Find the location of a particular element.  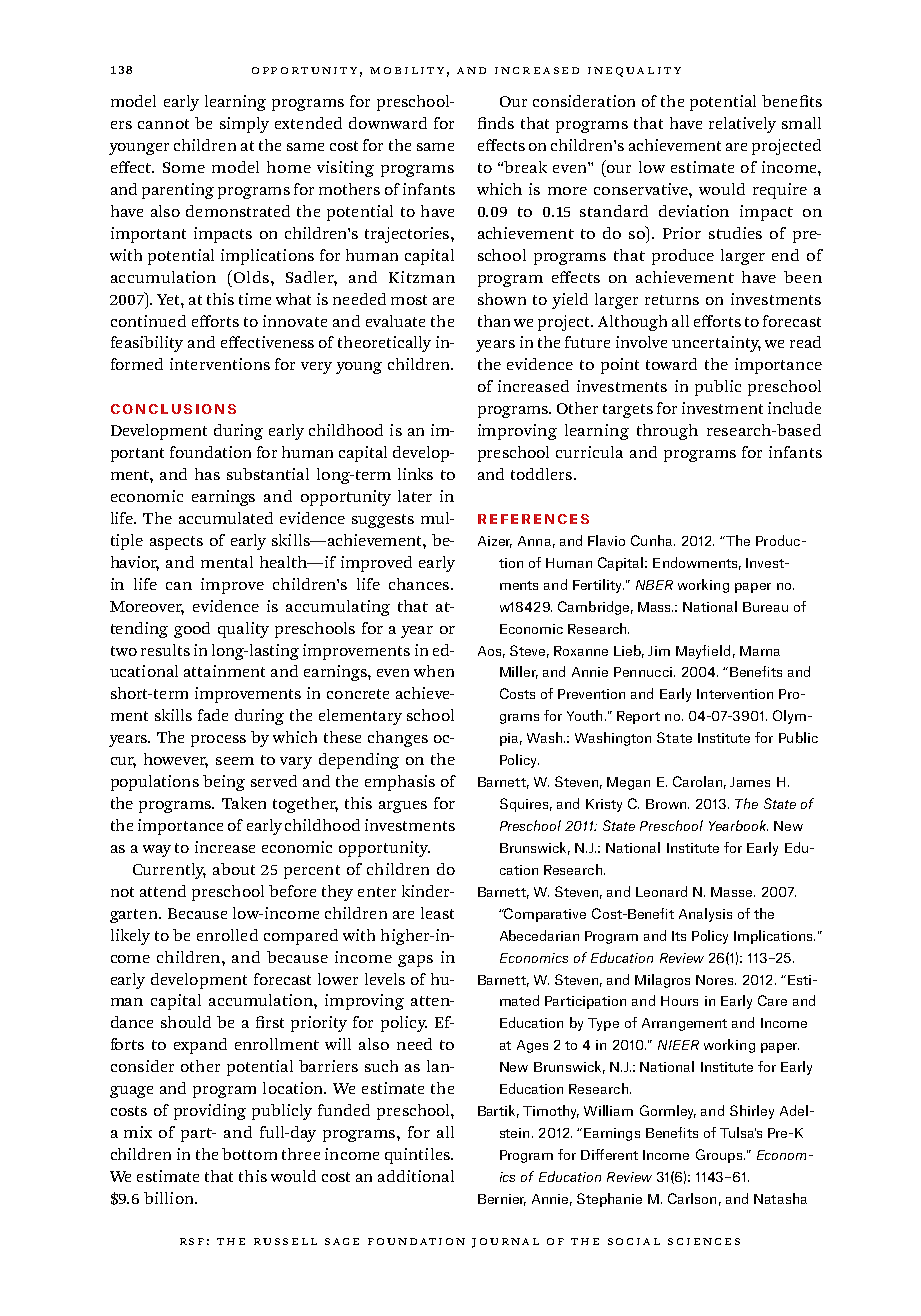

bottom is located at coordinates (249, 1154).
